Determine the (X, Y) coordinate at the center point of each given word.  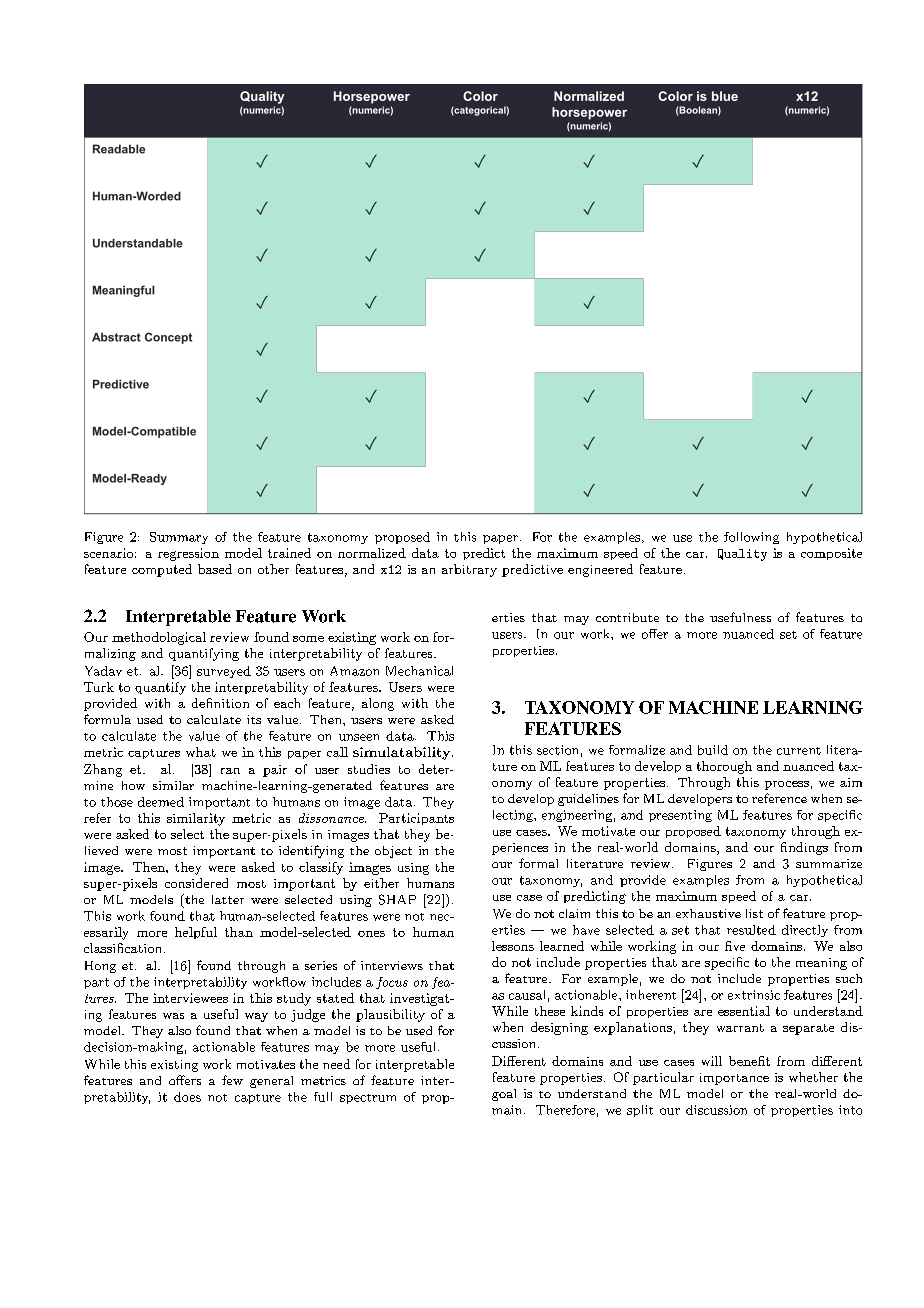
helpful (196, 933)
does (187, 1097)
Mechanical (419, 671)
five (735, 946)
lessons (513, 946)
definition (220, 703)
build (713, 750)
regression (188, 554)
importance (734, 1079)
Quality (742, 555)
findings (804, 848)
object (393, 852)
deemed (161, 802)
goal (504, 1095)
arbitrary (469, 570)
